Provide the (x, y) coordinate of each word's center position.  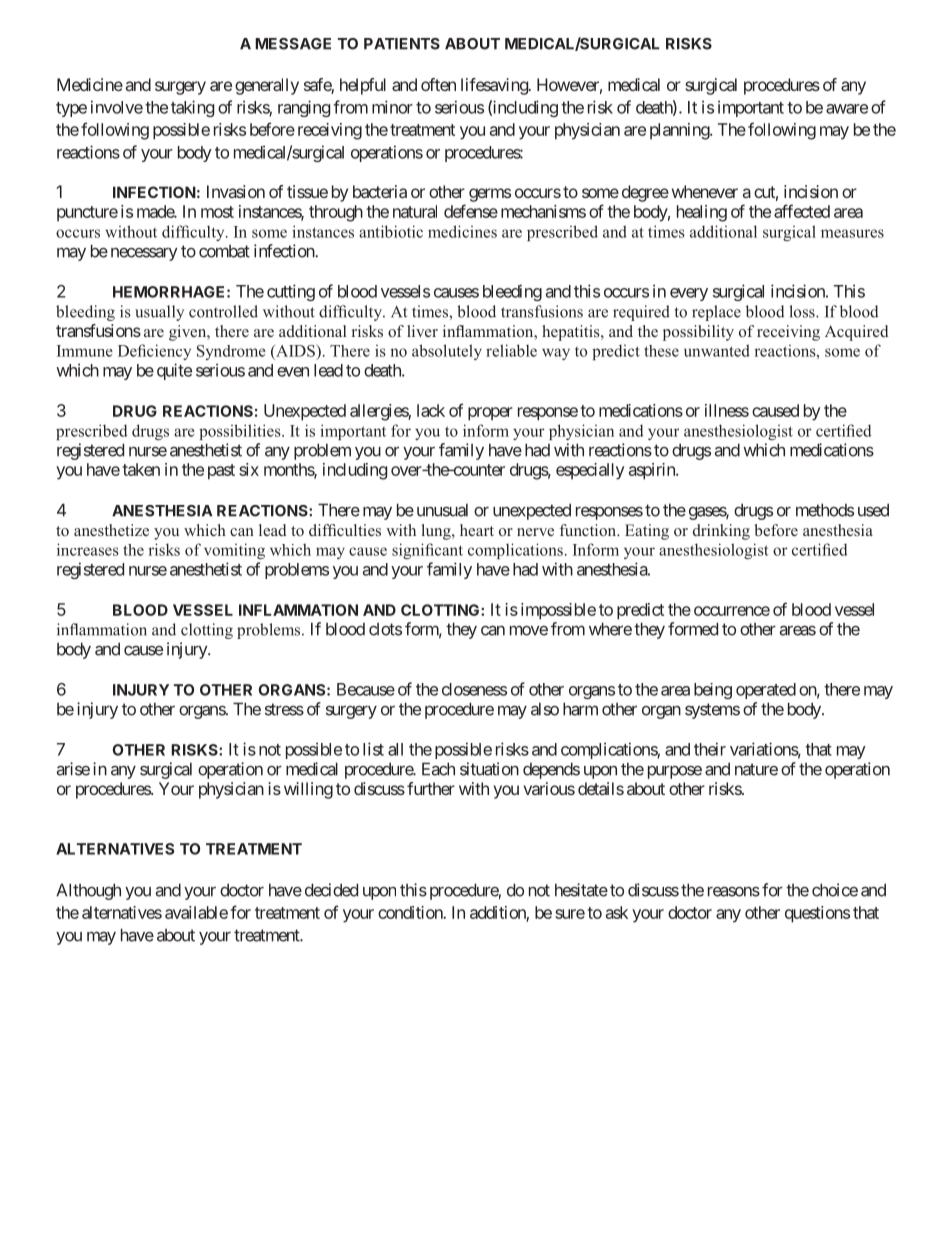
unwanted (717, 350)
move (529, 630)
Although (88, 891)
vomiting (234, 551)
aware (847, 109)
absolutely (447, 352)
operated (766, 691)
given (189, 333)
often (438, 84)
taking (192, 108)
